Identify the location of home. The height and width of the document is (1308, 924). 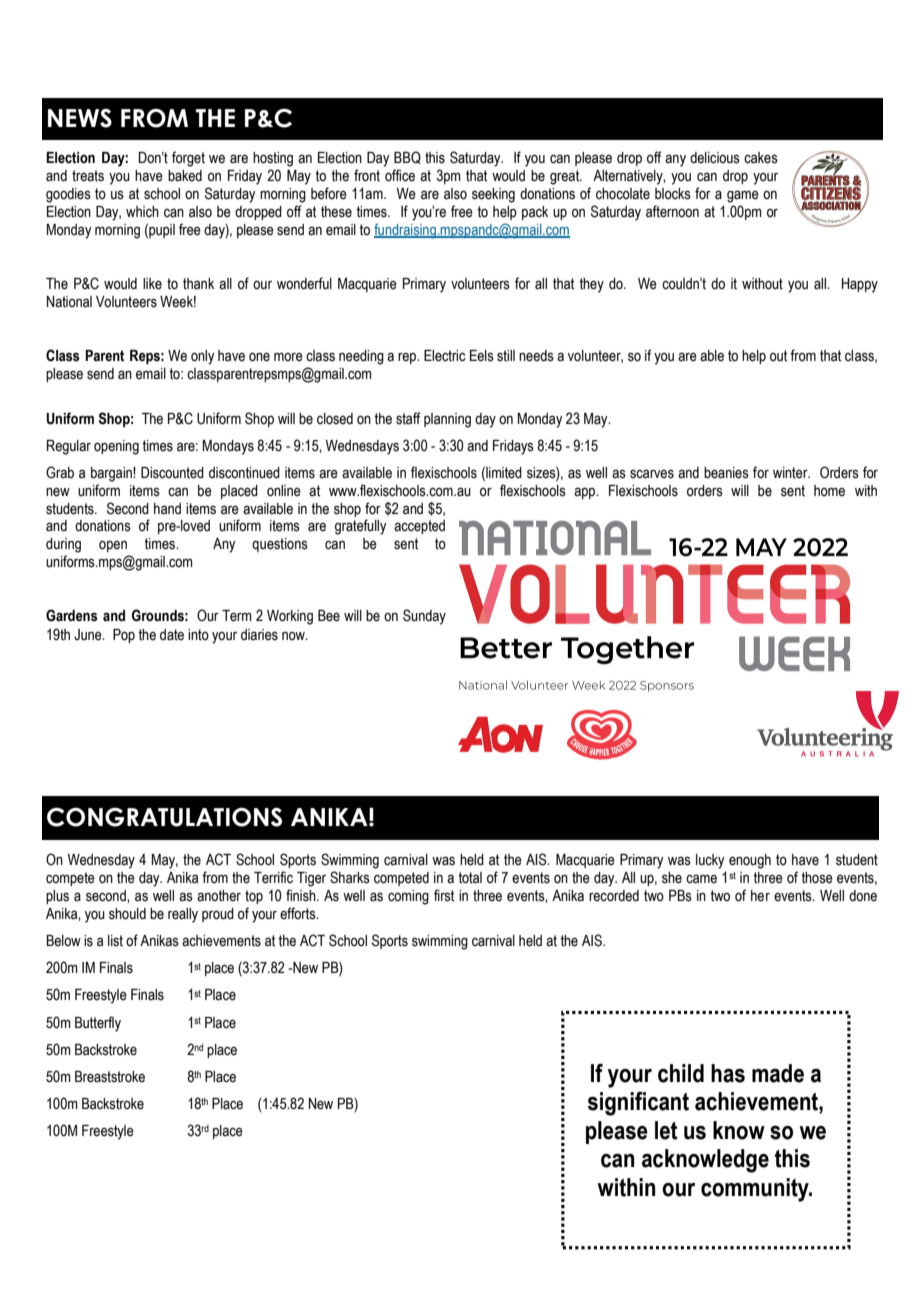
(829, 491).
